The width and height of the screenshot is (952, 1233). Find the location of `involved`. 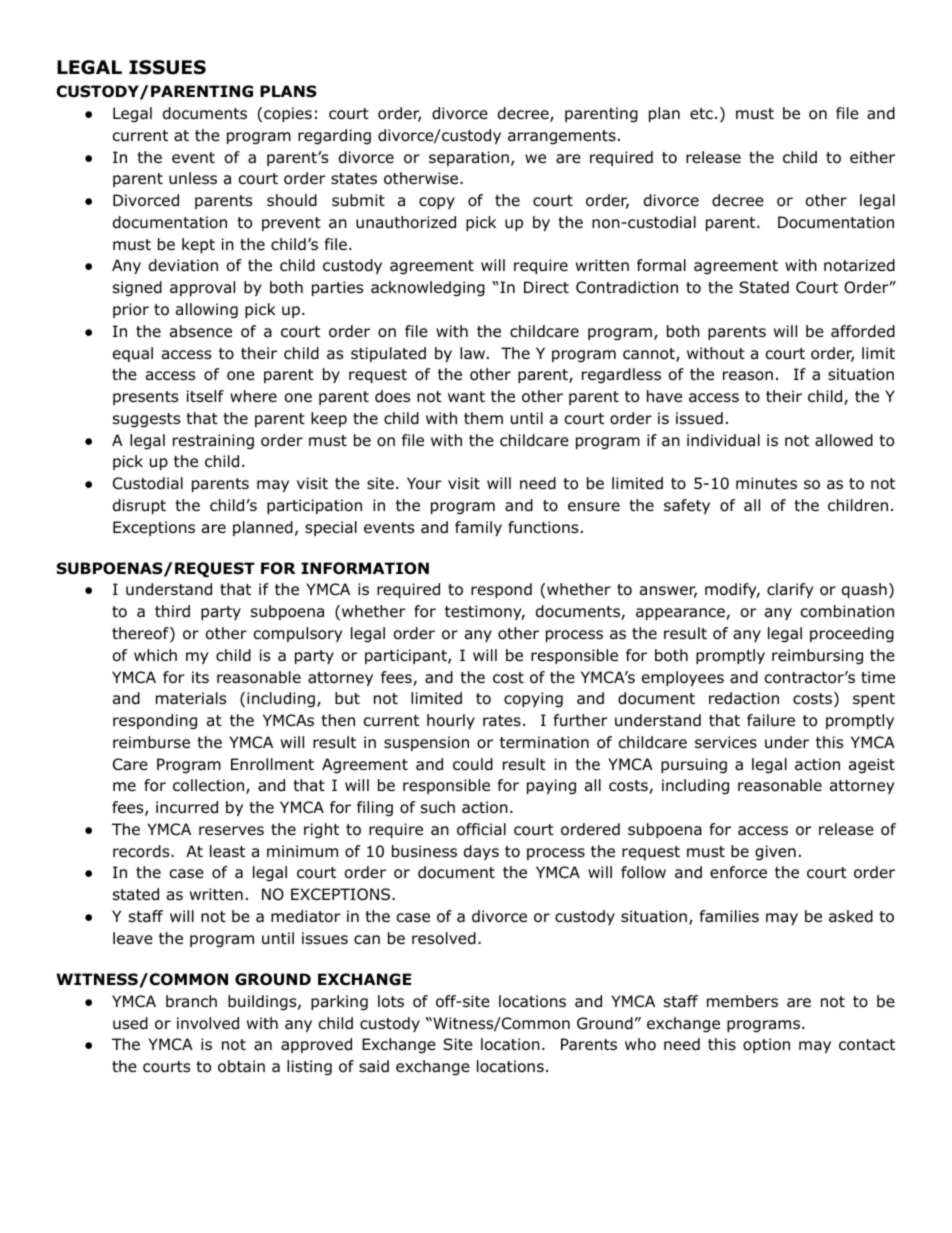

involved is located at coordinates (208, 1023).
